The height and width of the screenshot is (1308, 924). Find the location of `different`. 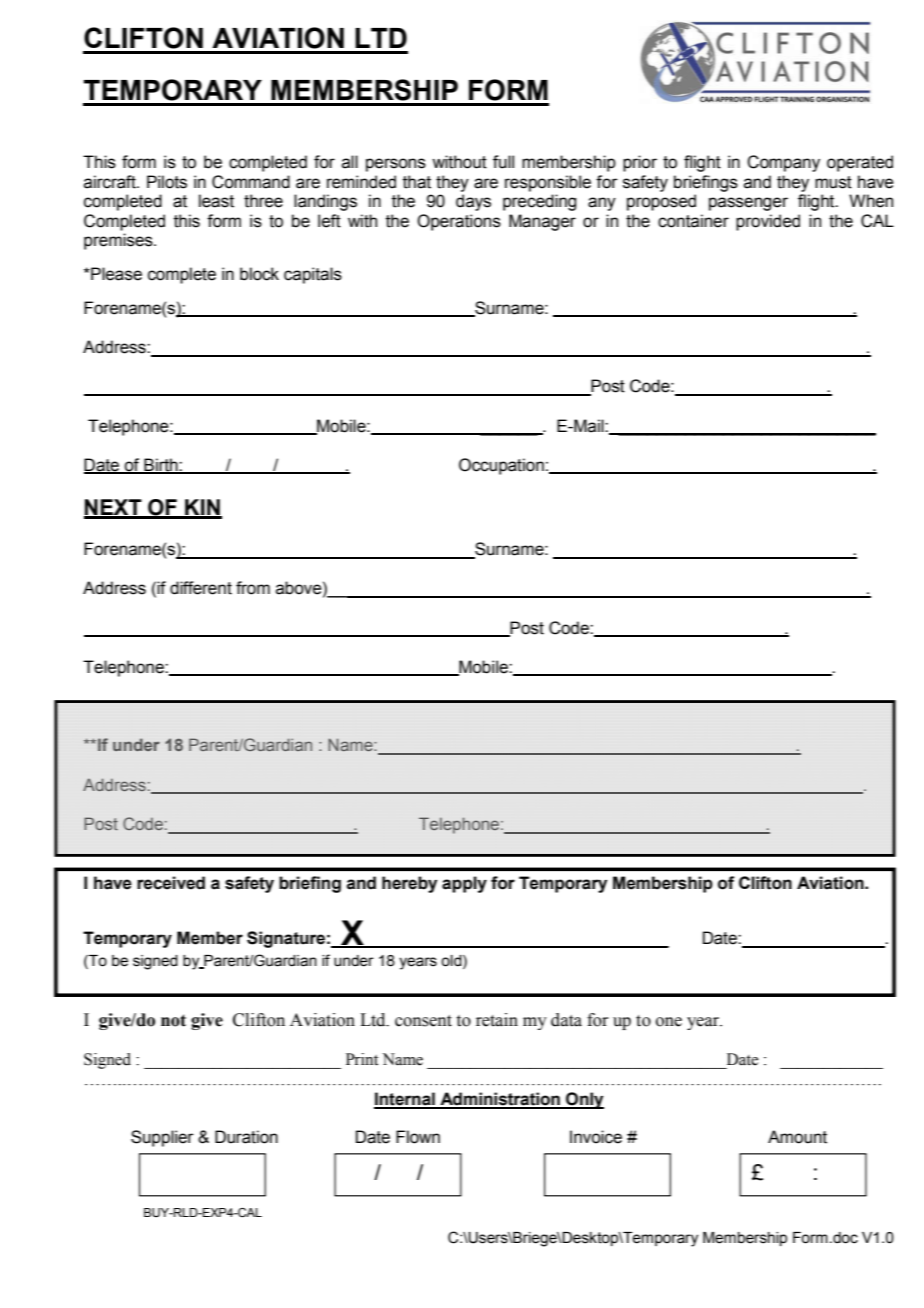

different is located at coordinates (201, 588).
